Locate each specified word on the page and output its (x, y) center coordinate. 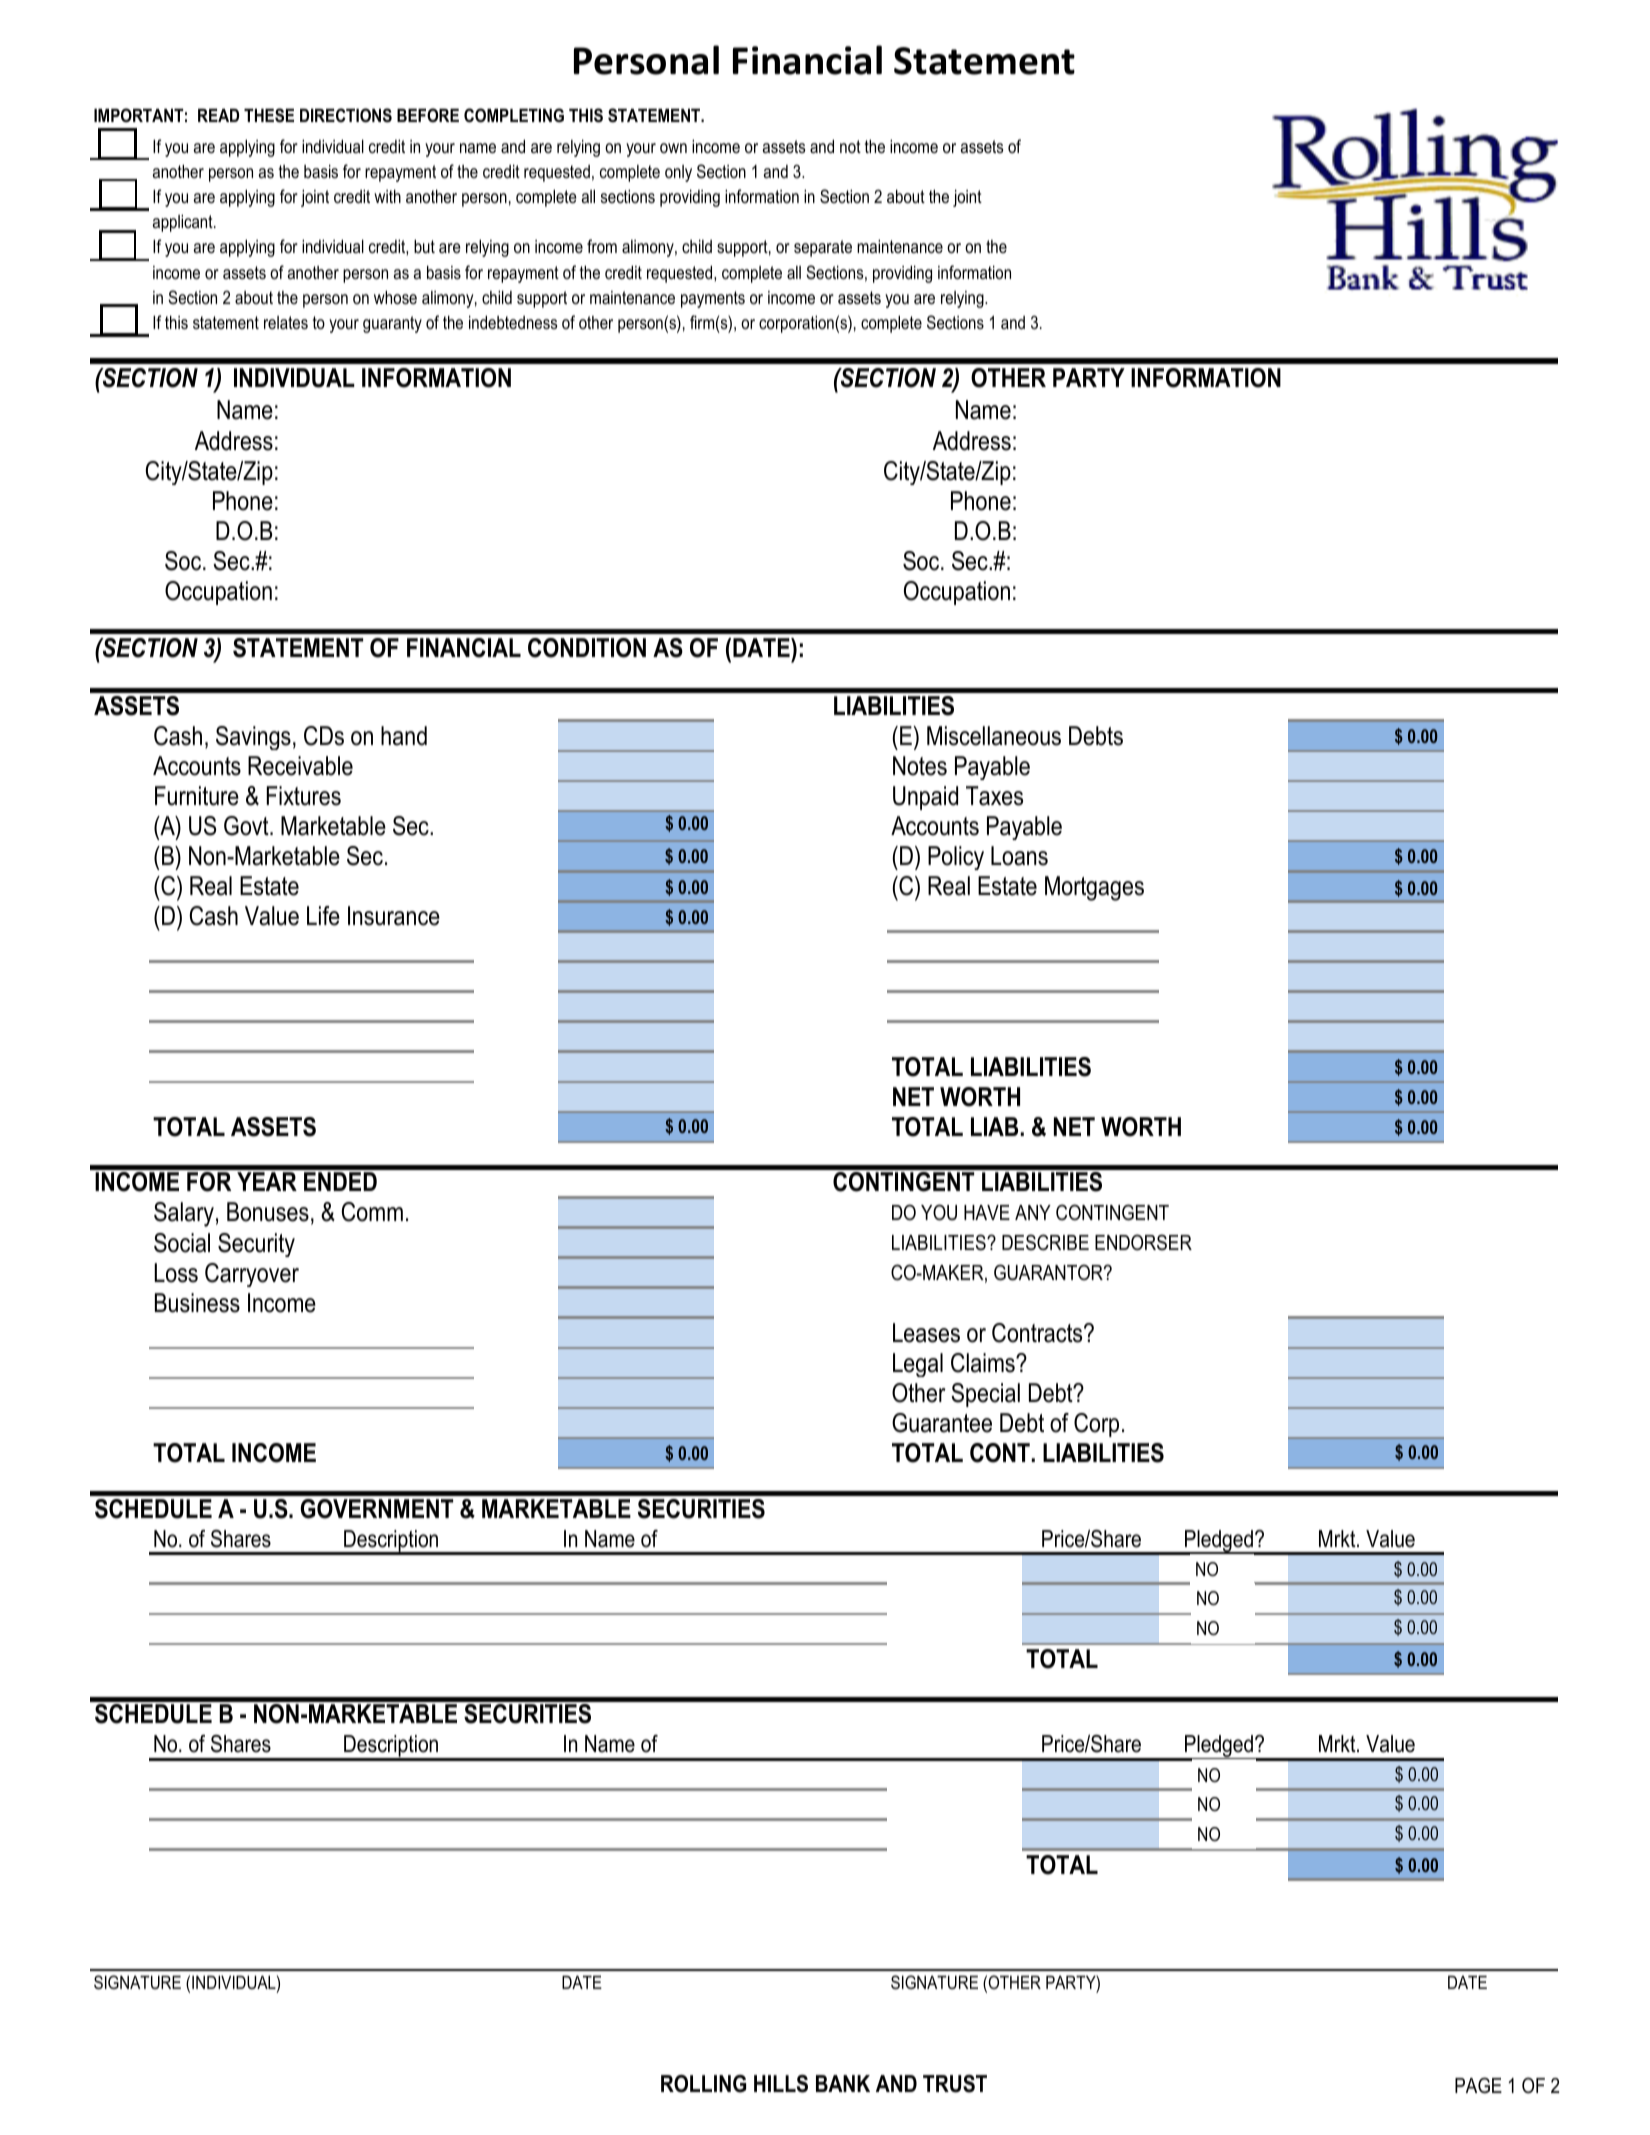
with (387, 196)
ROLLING (703, 2084)
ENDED (340, 1181)
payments (713, 299)
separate (823, 248)
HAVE (987, 1212)
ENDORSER (1143, 1242)
